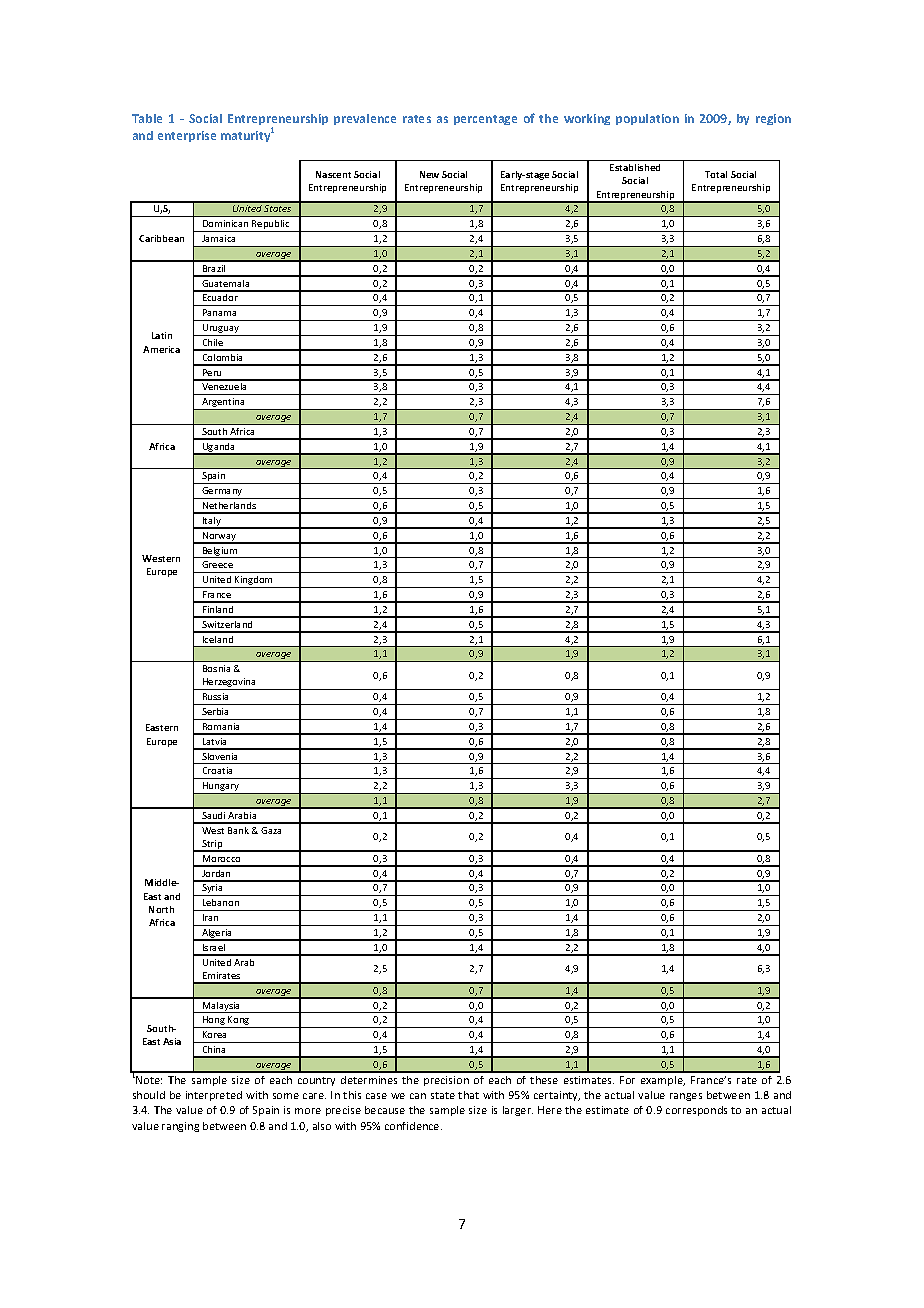  I want to click on Bosnia, so click(216, 668).
